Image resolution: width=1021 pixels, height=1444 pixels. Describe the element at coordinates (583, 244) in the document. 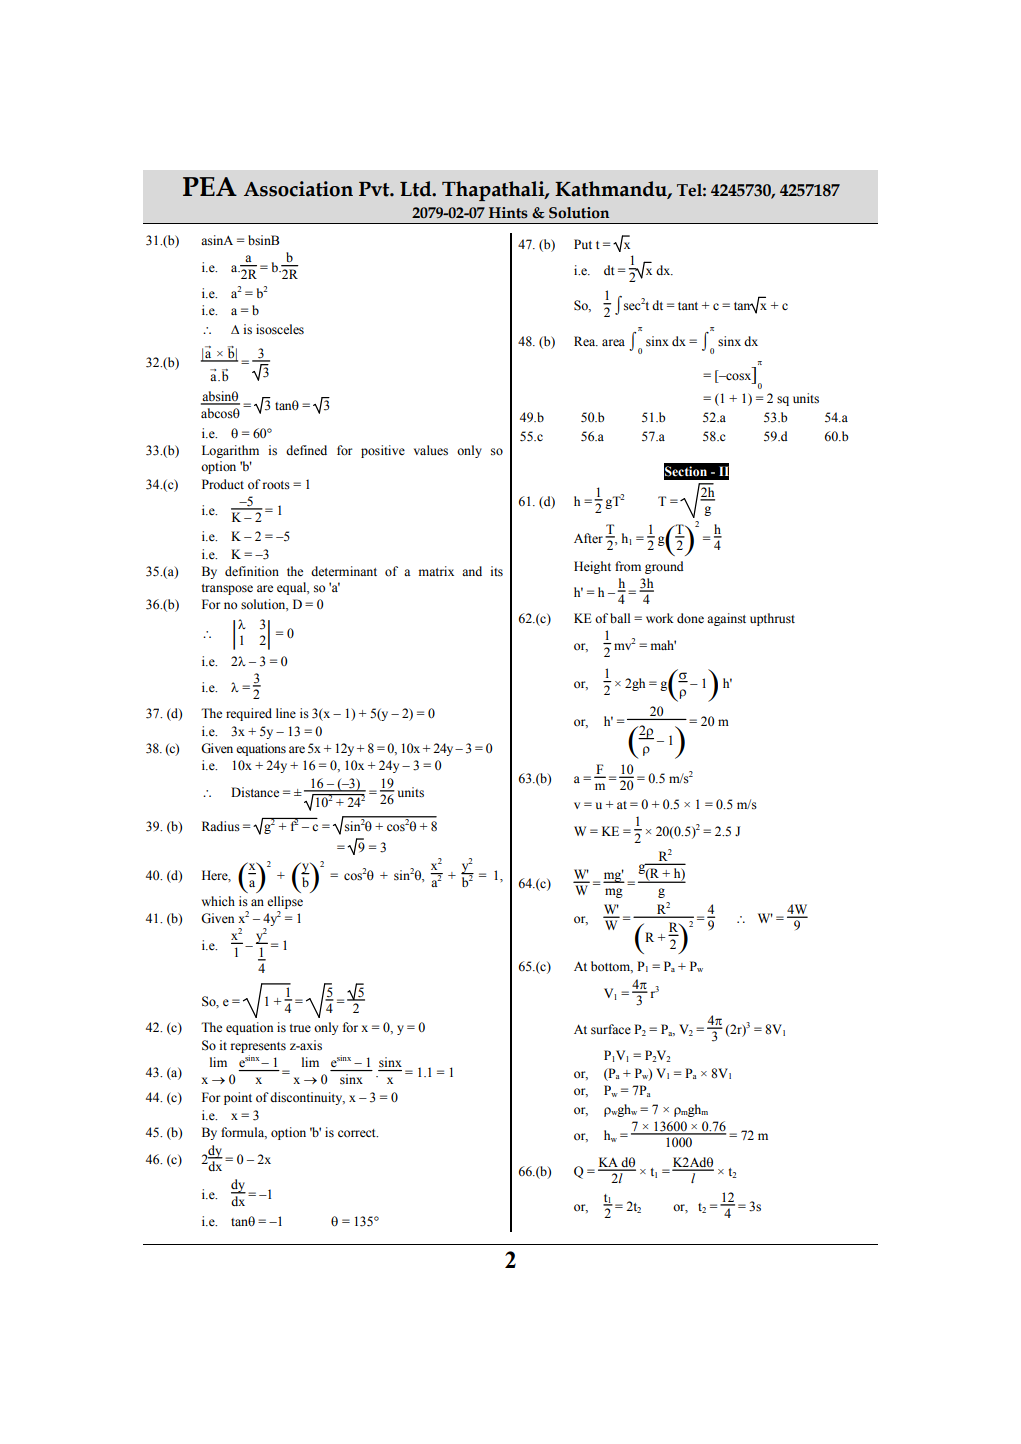

I see `Put` at that location.
